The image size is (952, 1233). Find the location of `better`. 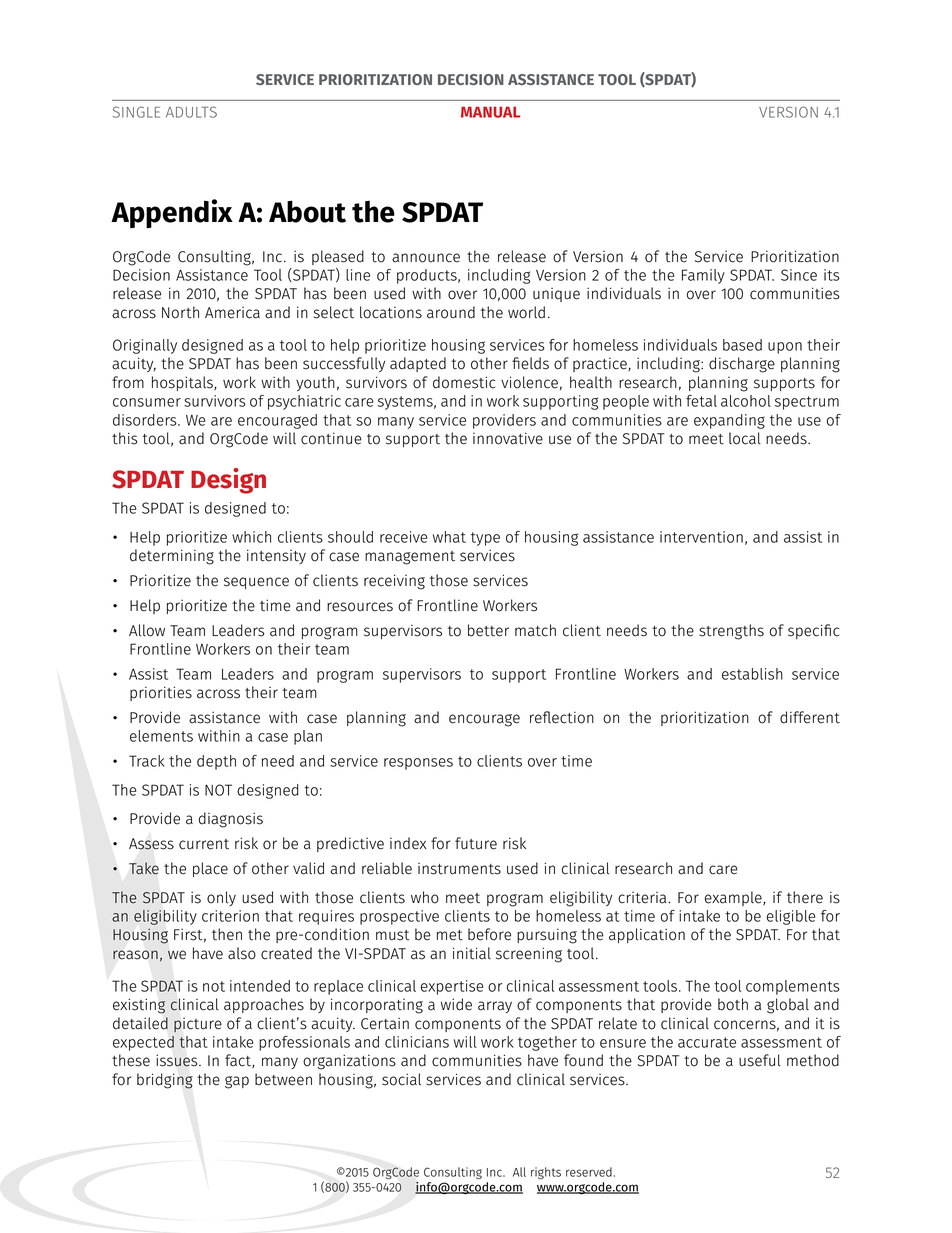

better is located at coordinates (488, 630).
